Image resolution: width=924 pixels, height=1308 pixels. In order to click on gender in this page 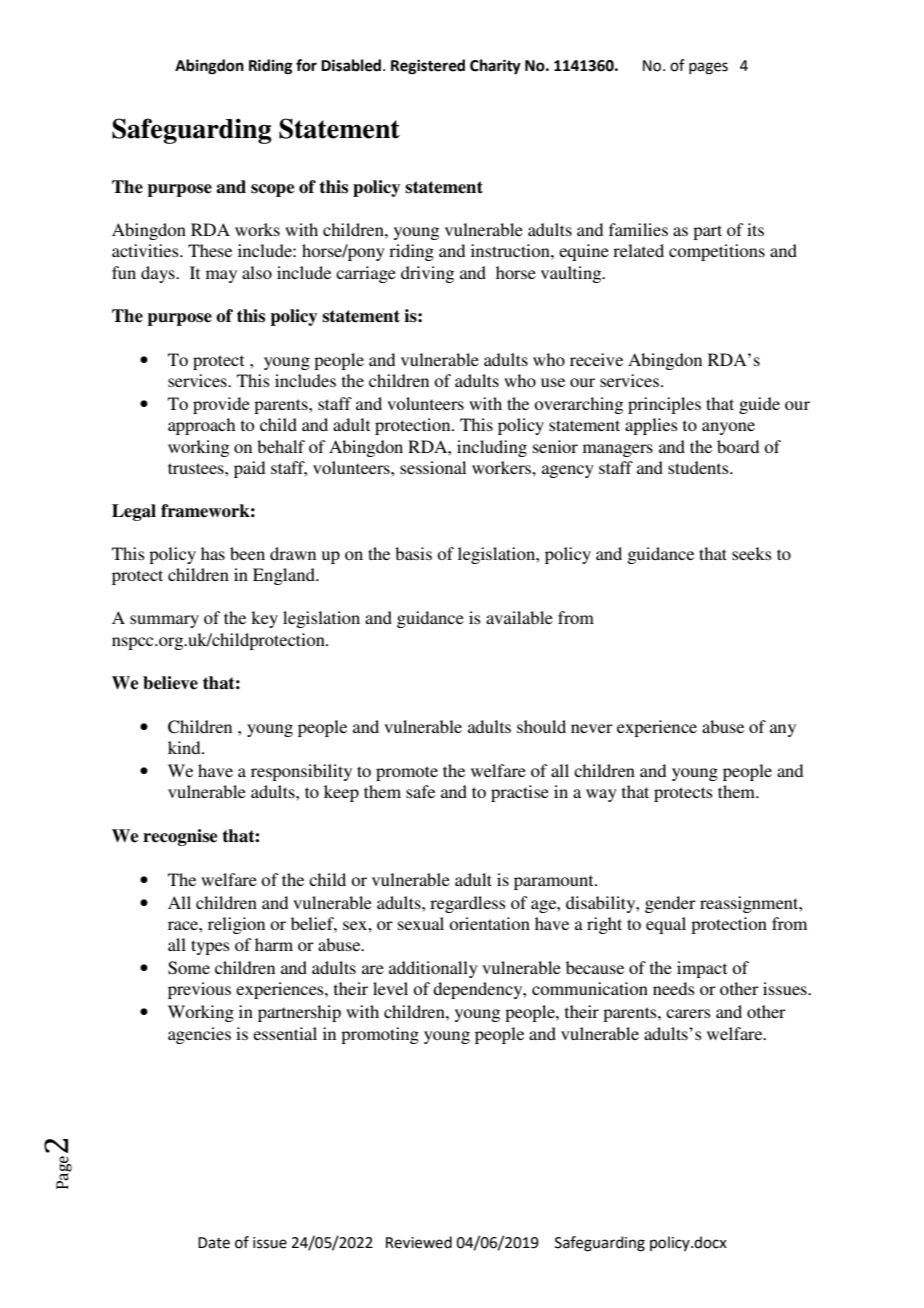, I will do `click(670, 904)`.
